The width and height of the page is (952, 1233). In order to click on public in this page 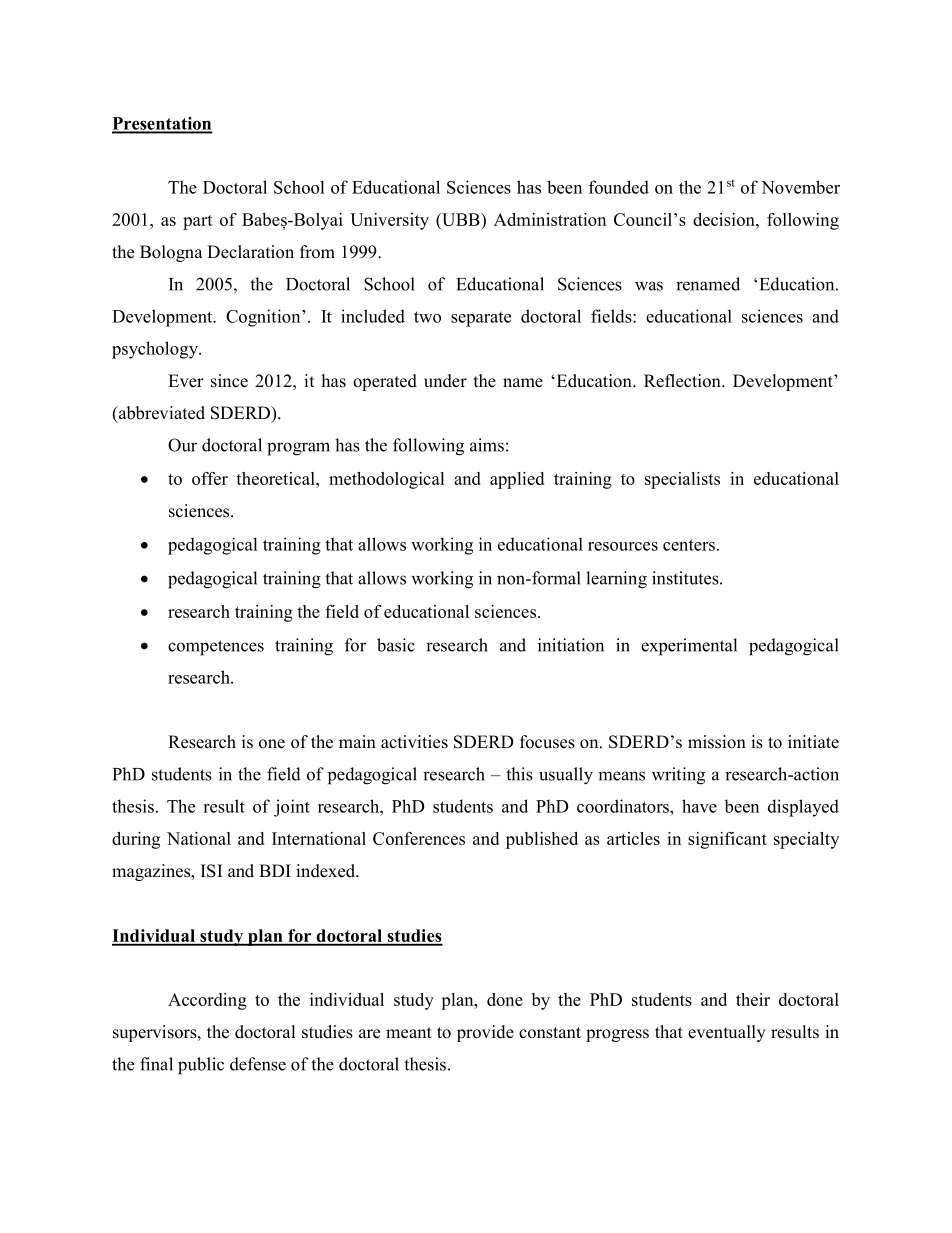, I will do `click(201, 1066)`.
